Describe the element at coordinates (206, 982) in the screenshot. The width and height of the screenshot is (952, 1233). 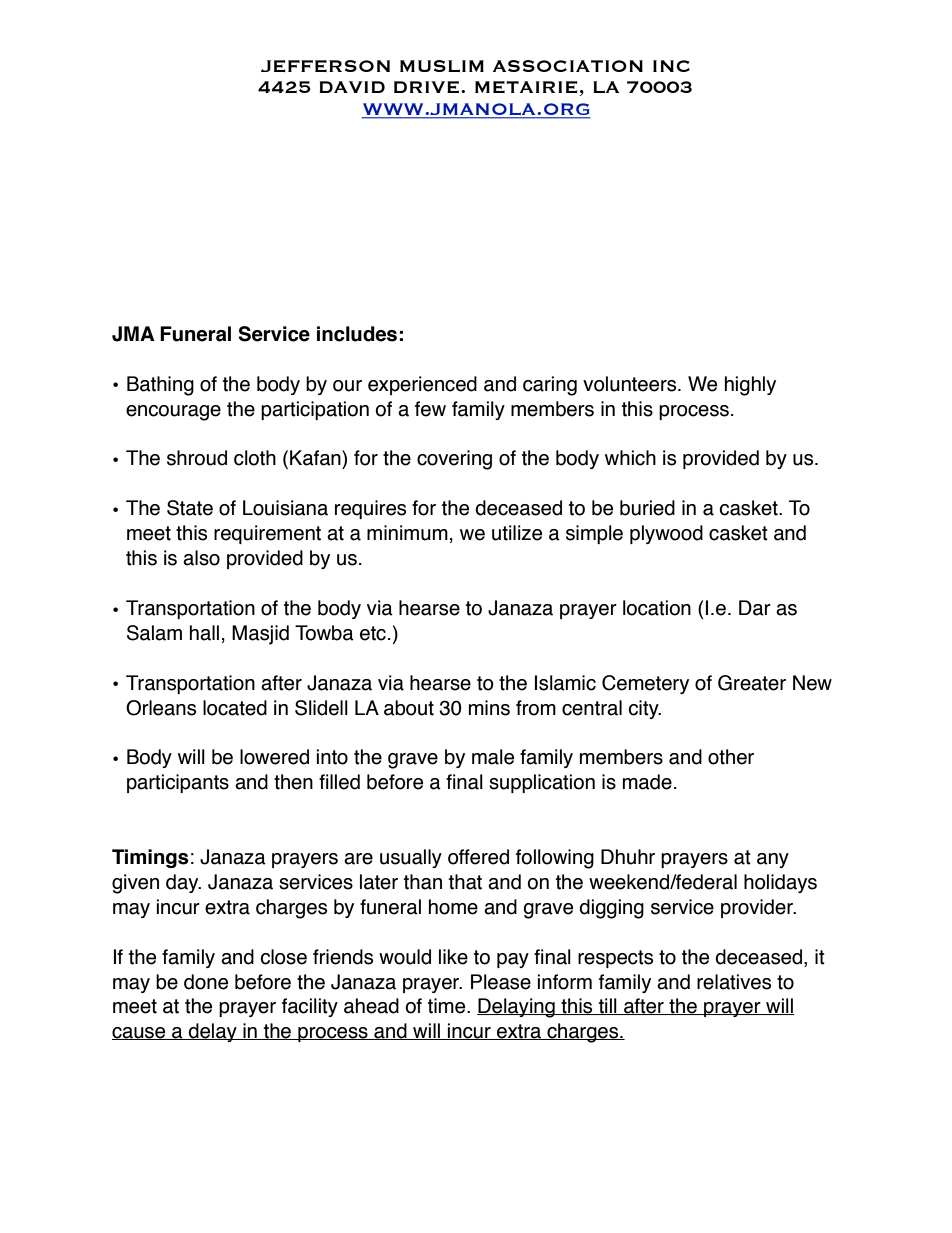
I see `done` at that location.
